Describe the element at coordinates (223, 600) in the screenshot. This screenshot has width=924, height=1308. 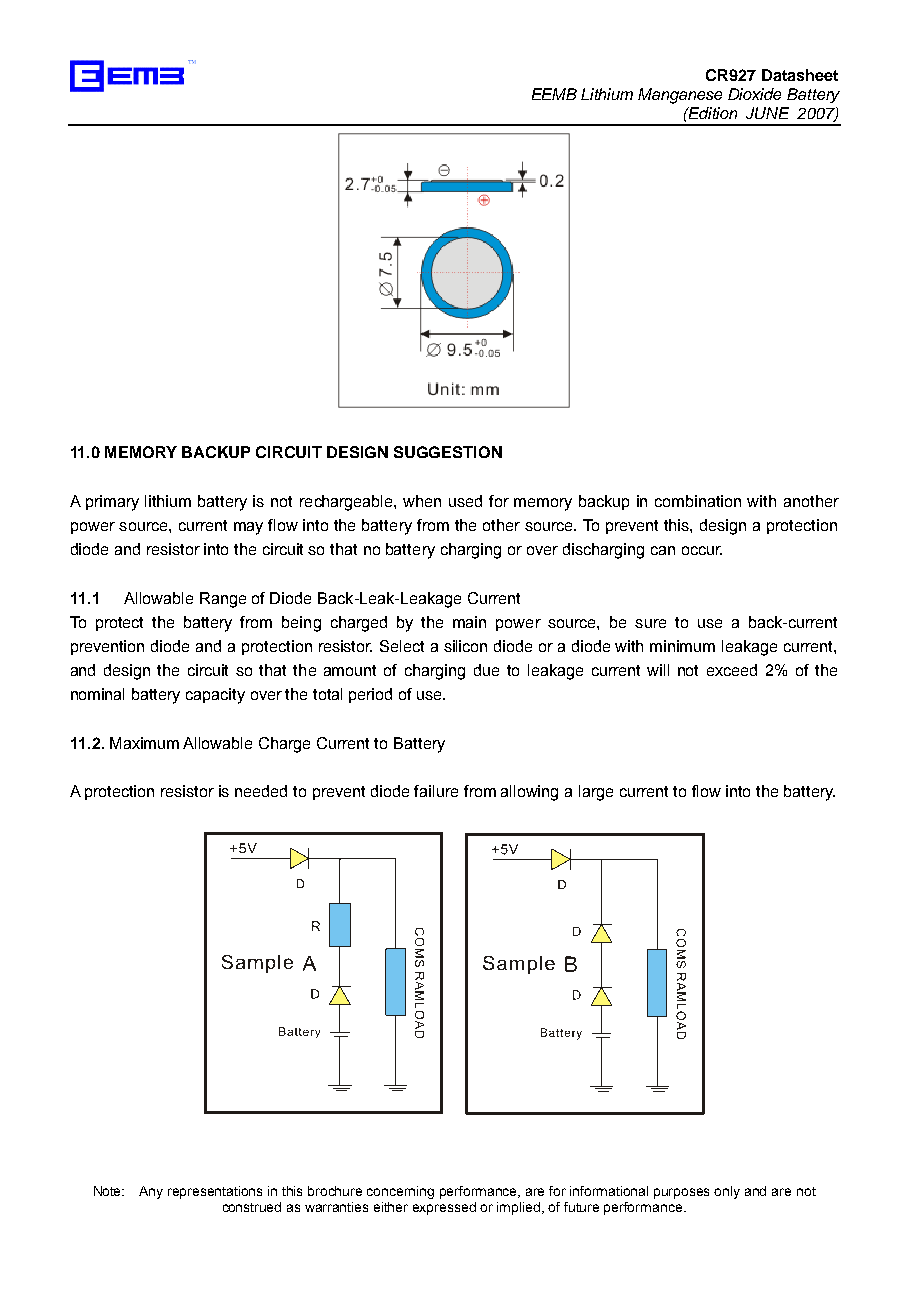
I see `Range` at that location.
